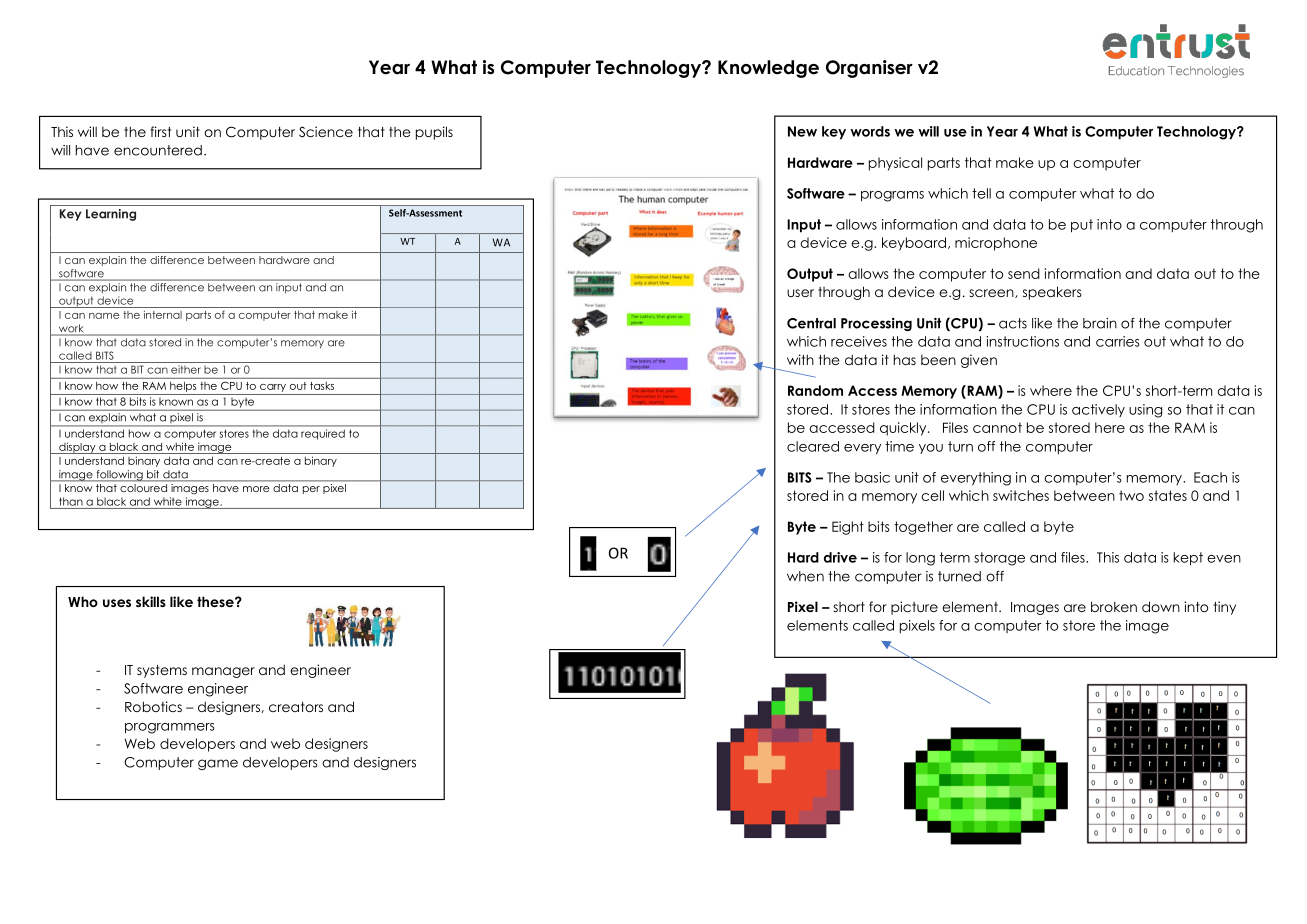 This screenshot has width=1307, height=924. Describe the element at coordinates (163, 314) in the screenshot. I see `internal` at that location.
